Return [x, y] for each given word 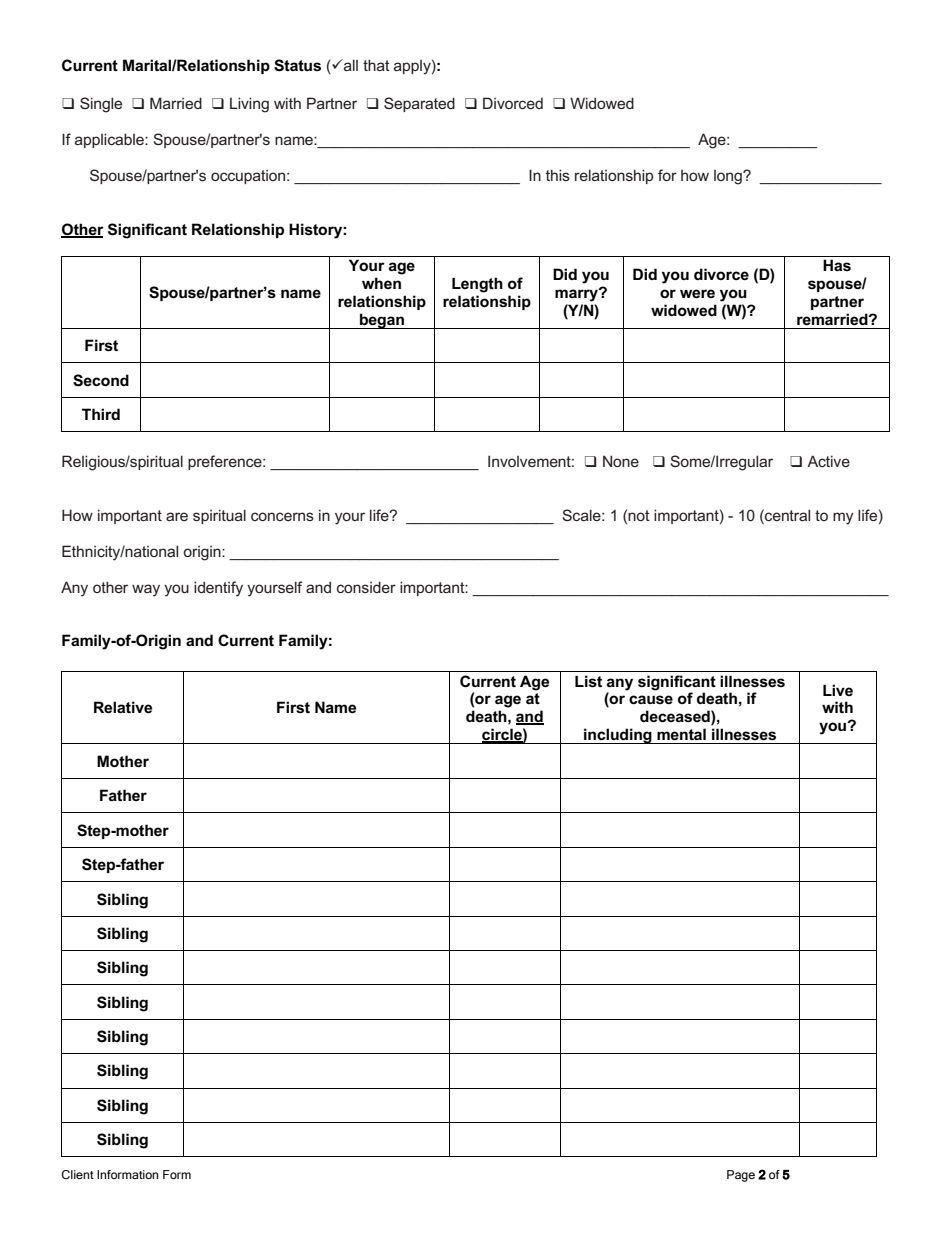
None [621, 461]
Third [101, 414]
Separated [419, 104]
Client [77, 1174]
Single [101, 105]
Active [828, 461]
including [618, 736]
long [729, 177]
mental [681, 734]
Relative [123, 707]
